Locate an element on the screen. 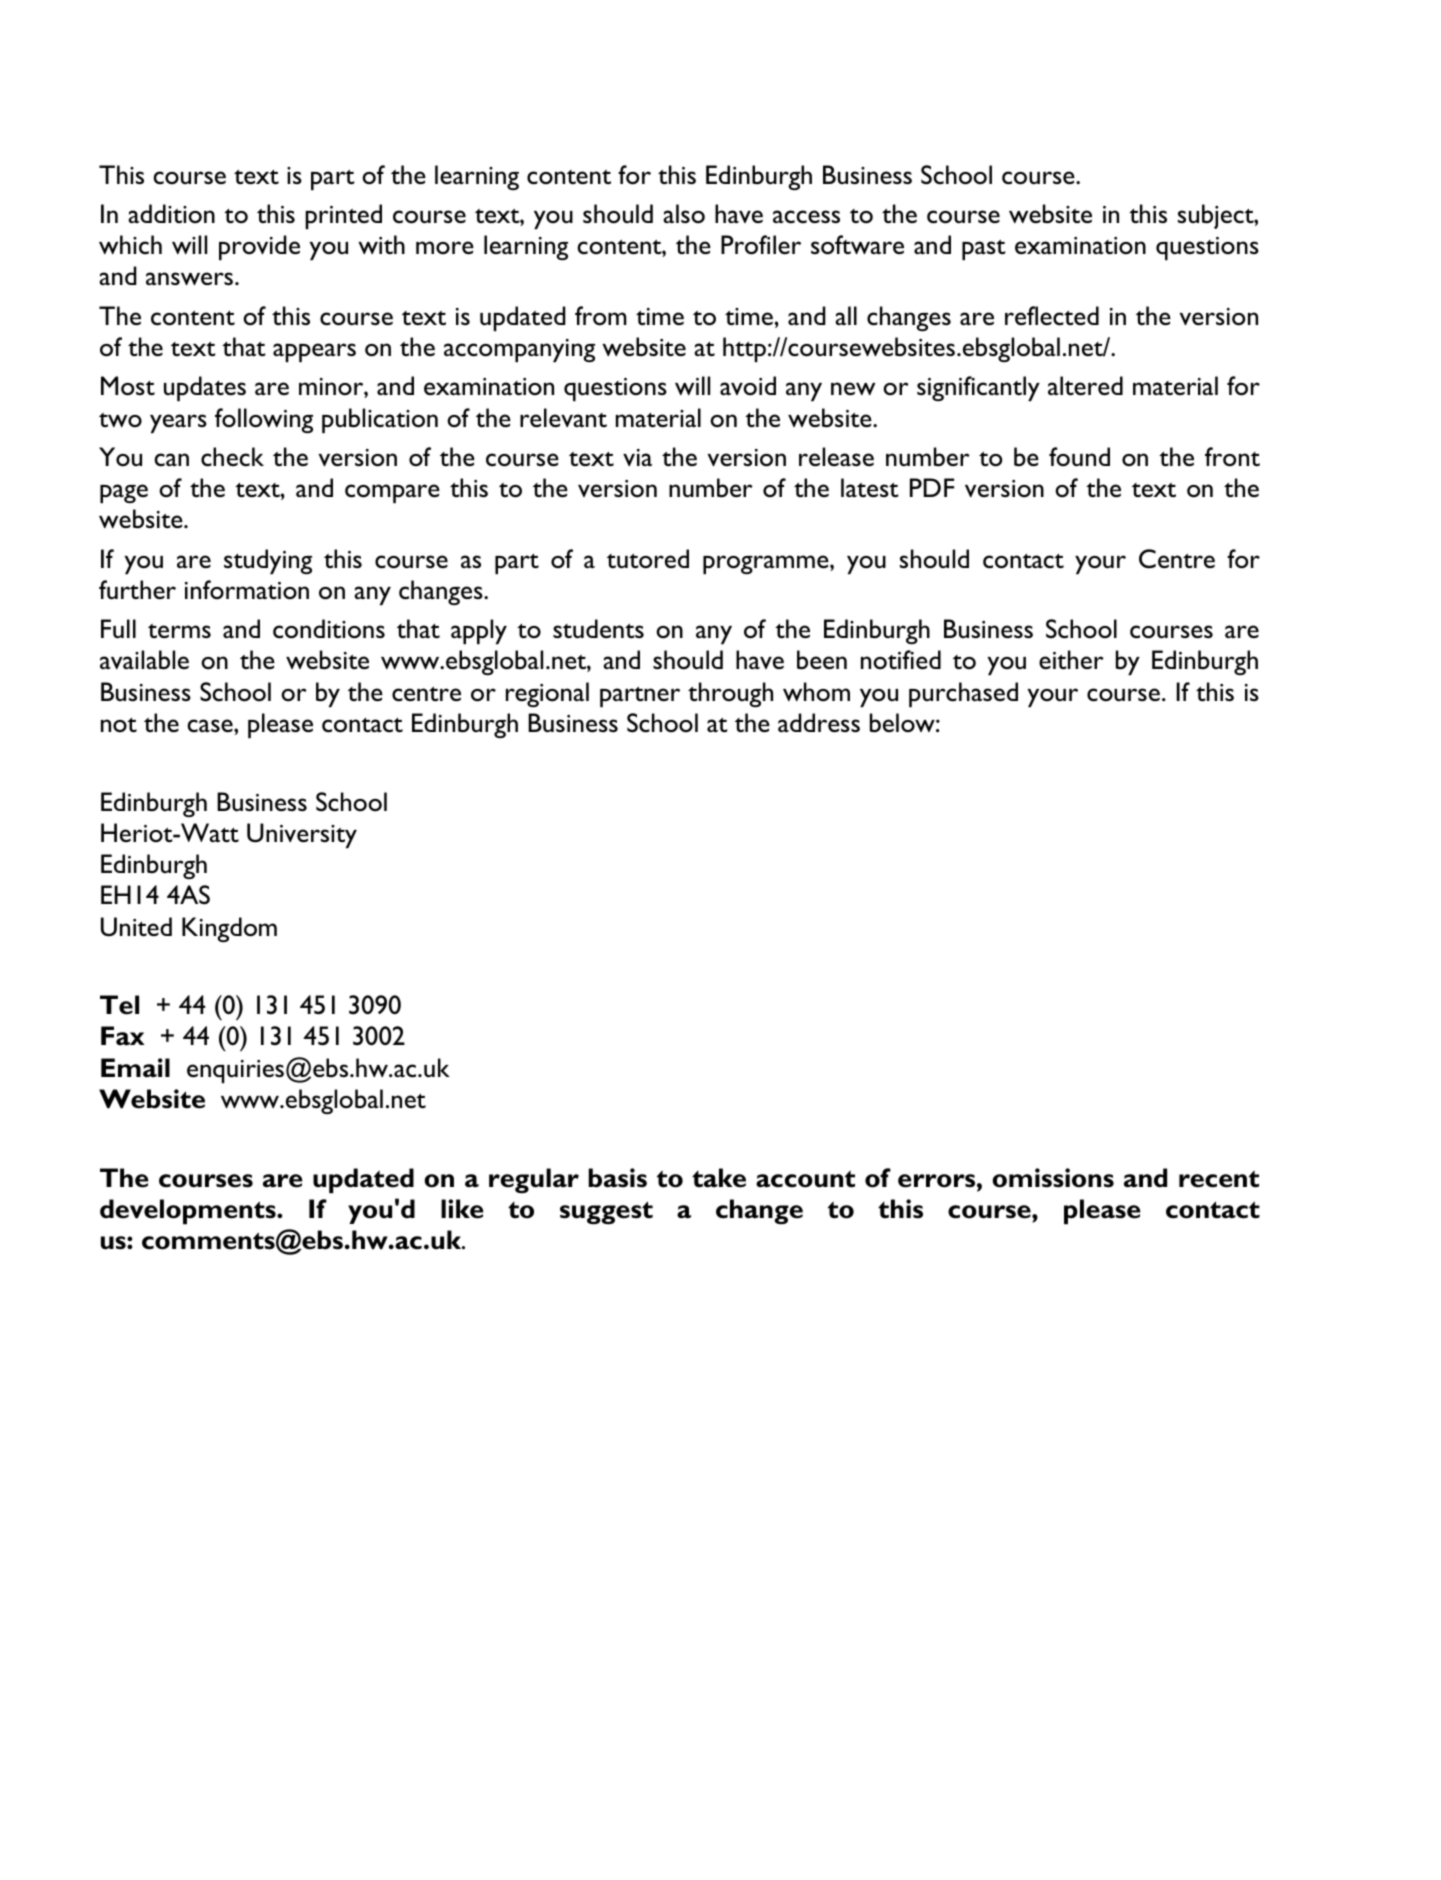 This screenshot has height=1880, width=1441. provide is located at coordinates (259, 247).
